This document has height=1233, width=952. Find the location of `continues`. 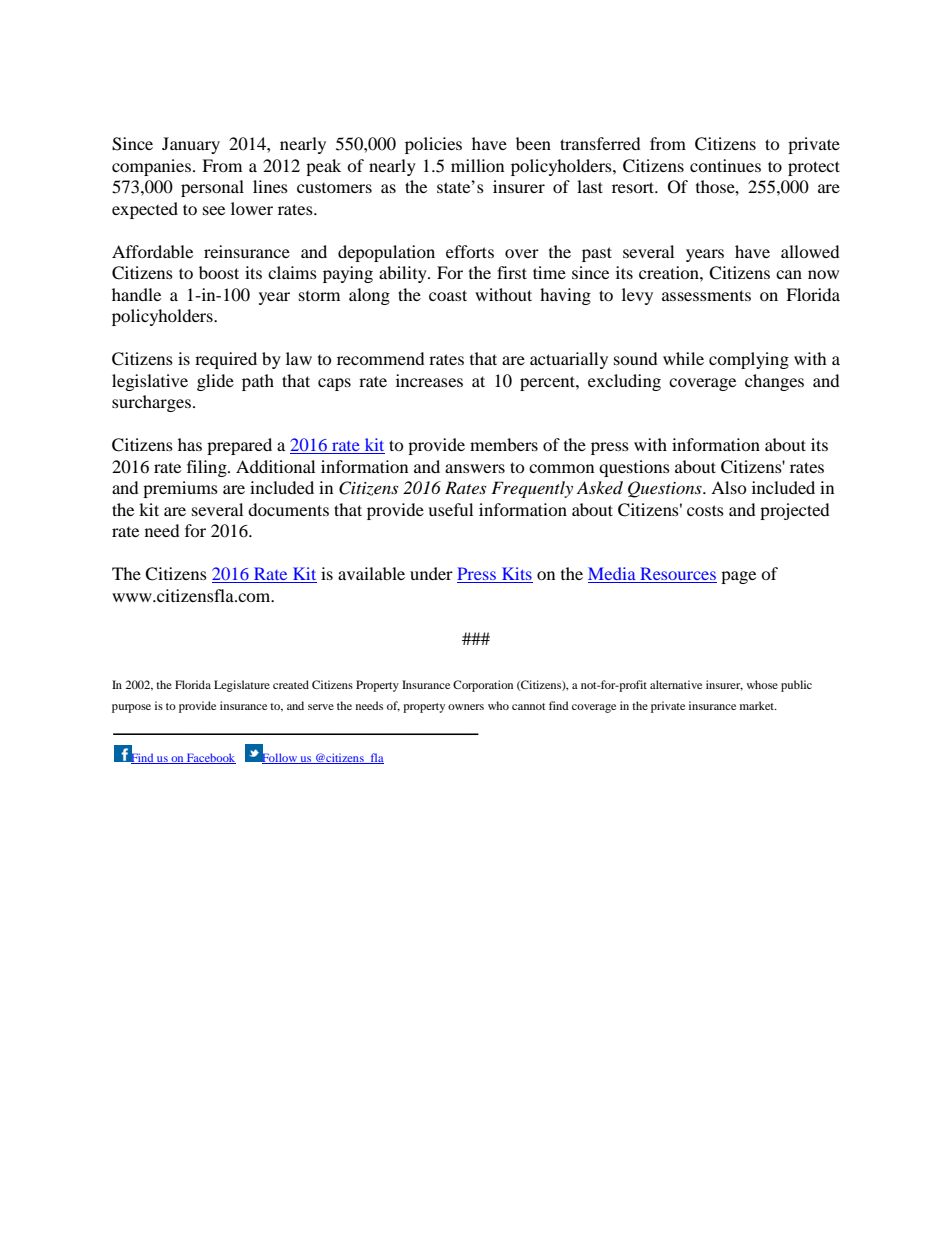

continues is located at coordinates (725, 165).
